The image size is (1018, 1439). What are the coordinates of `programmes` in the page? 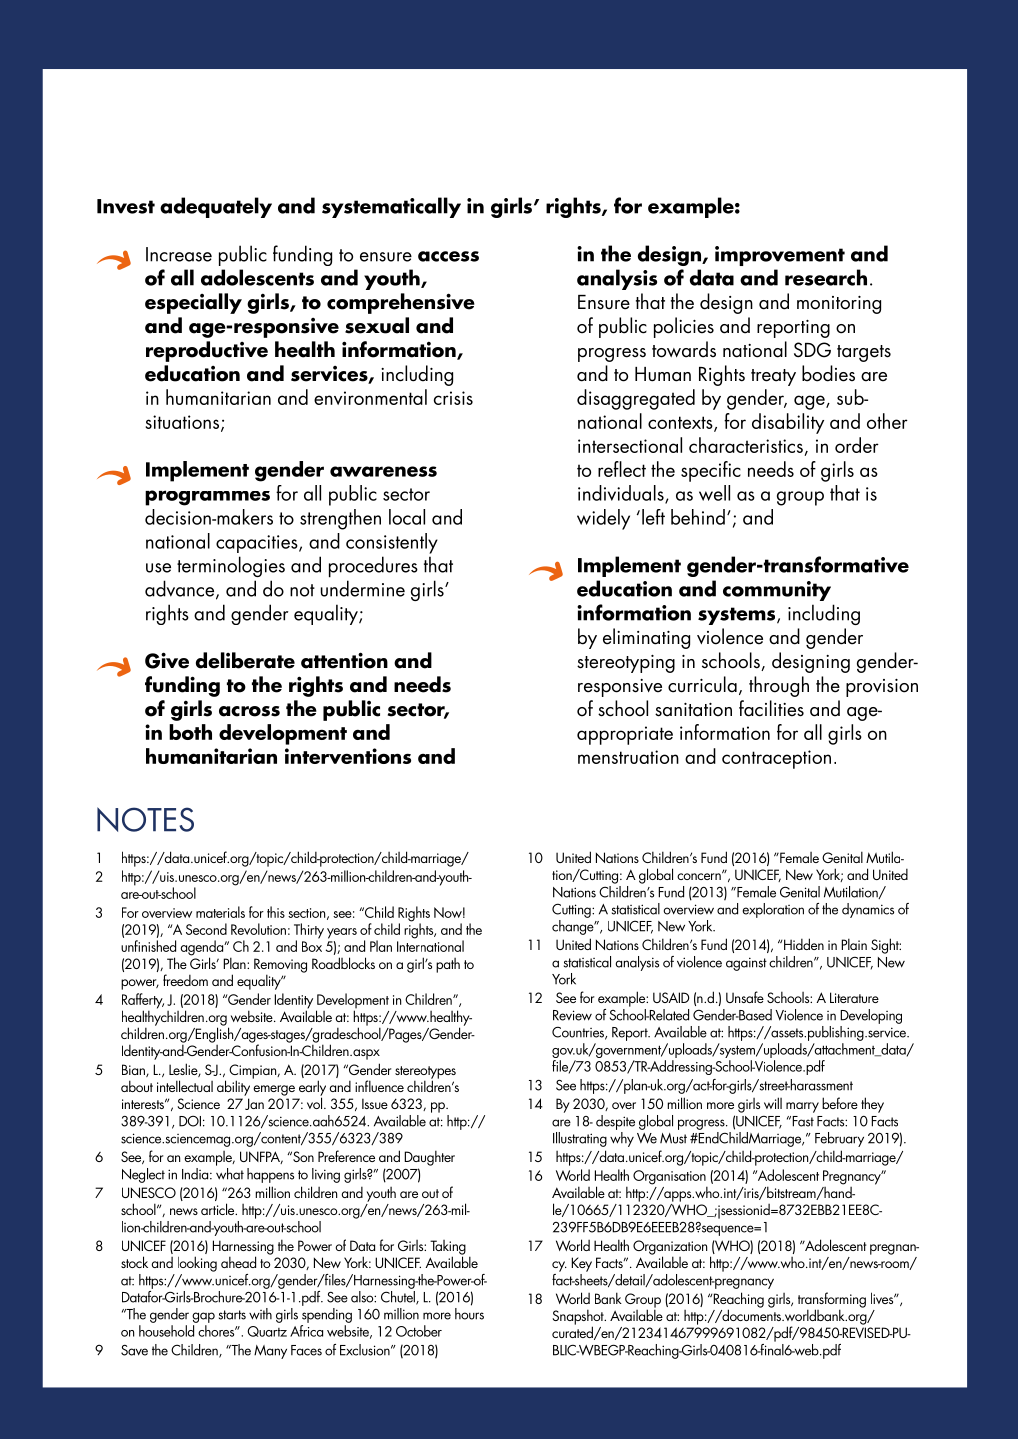 It's located at (207, 498).
